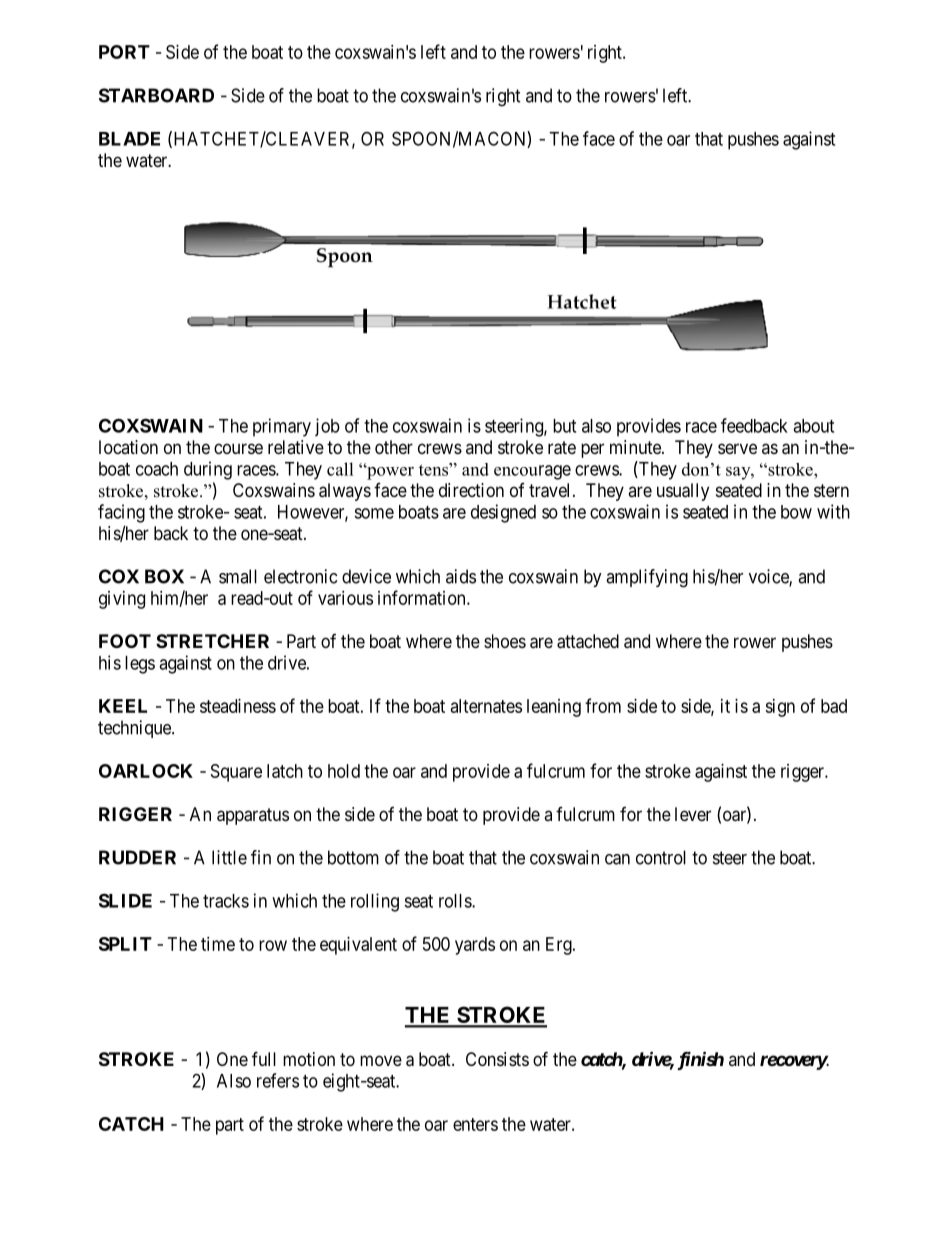  Describe the element at coordinates (693, 814) in the screenshot. I see `lever` at that location.
